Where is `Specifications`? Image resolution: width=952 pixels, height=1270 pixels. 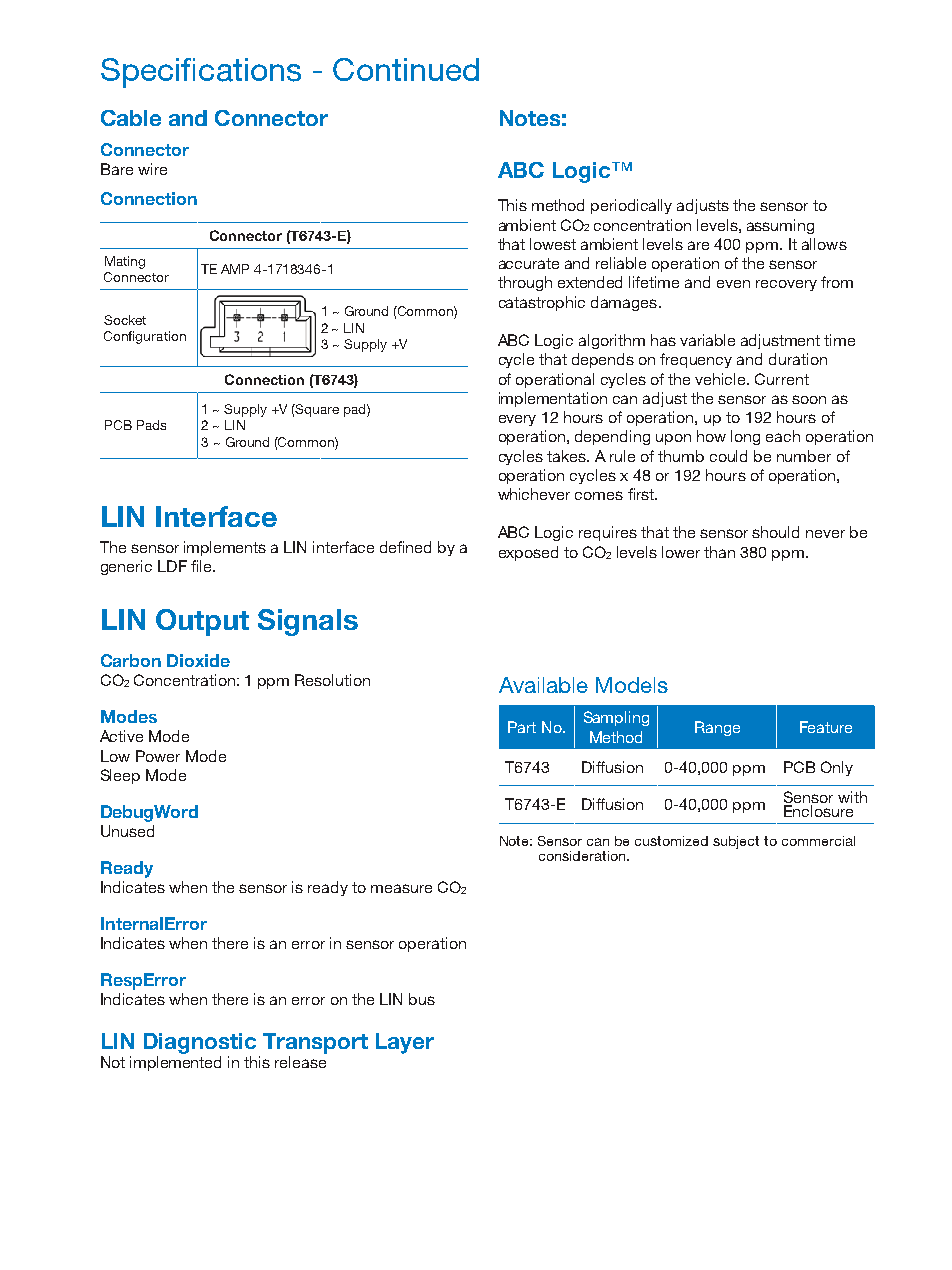 Specifications is located at coordinates (201, 73).
